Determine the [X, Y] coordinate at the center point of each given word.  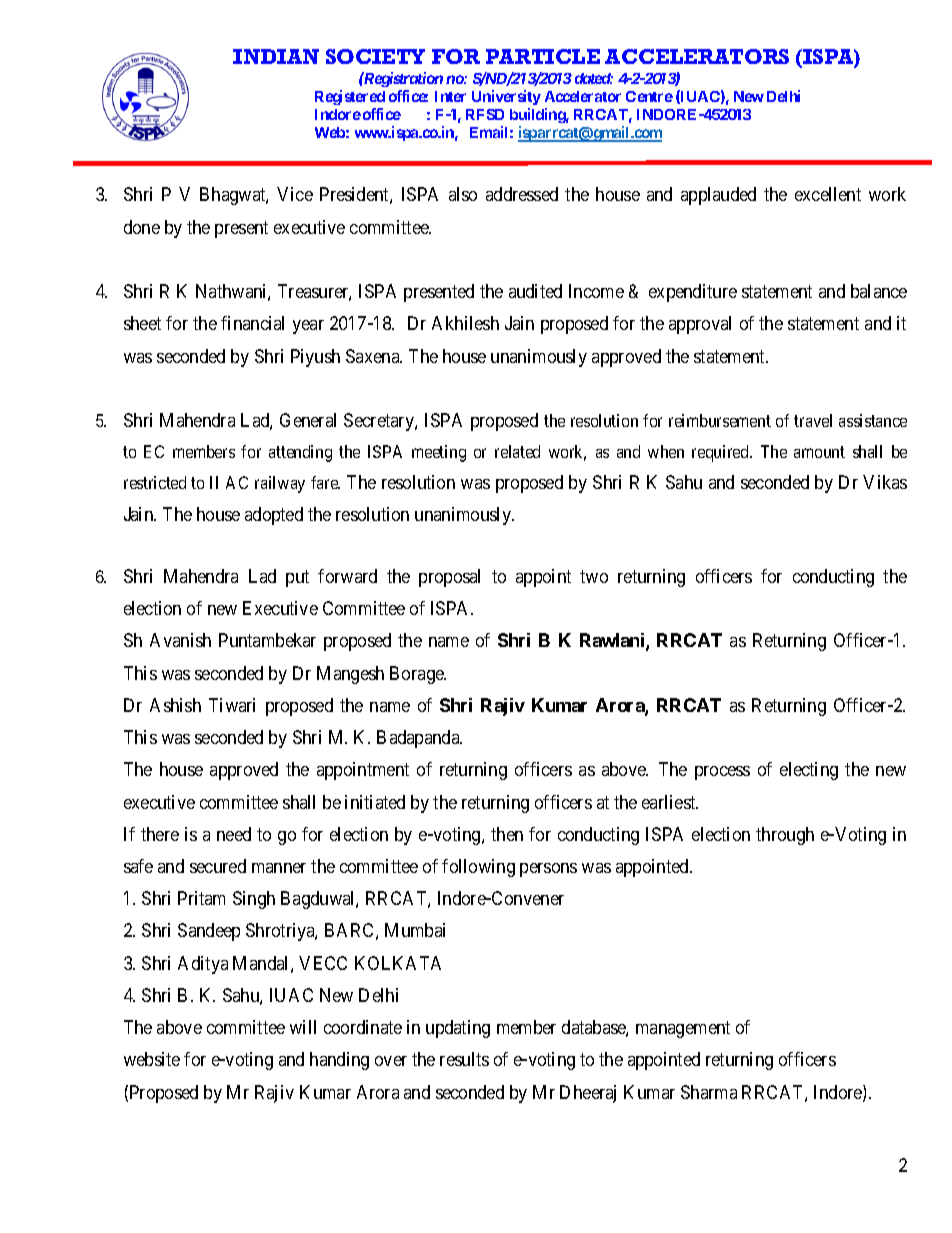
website [152, 1059]
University [506, 97]
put [297, 578]
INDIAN [276, 56]
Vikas [885, 482]
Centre [649, 96]
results [464, 1059]
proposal [449, 578]
